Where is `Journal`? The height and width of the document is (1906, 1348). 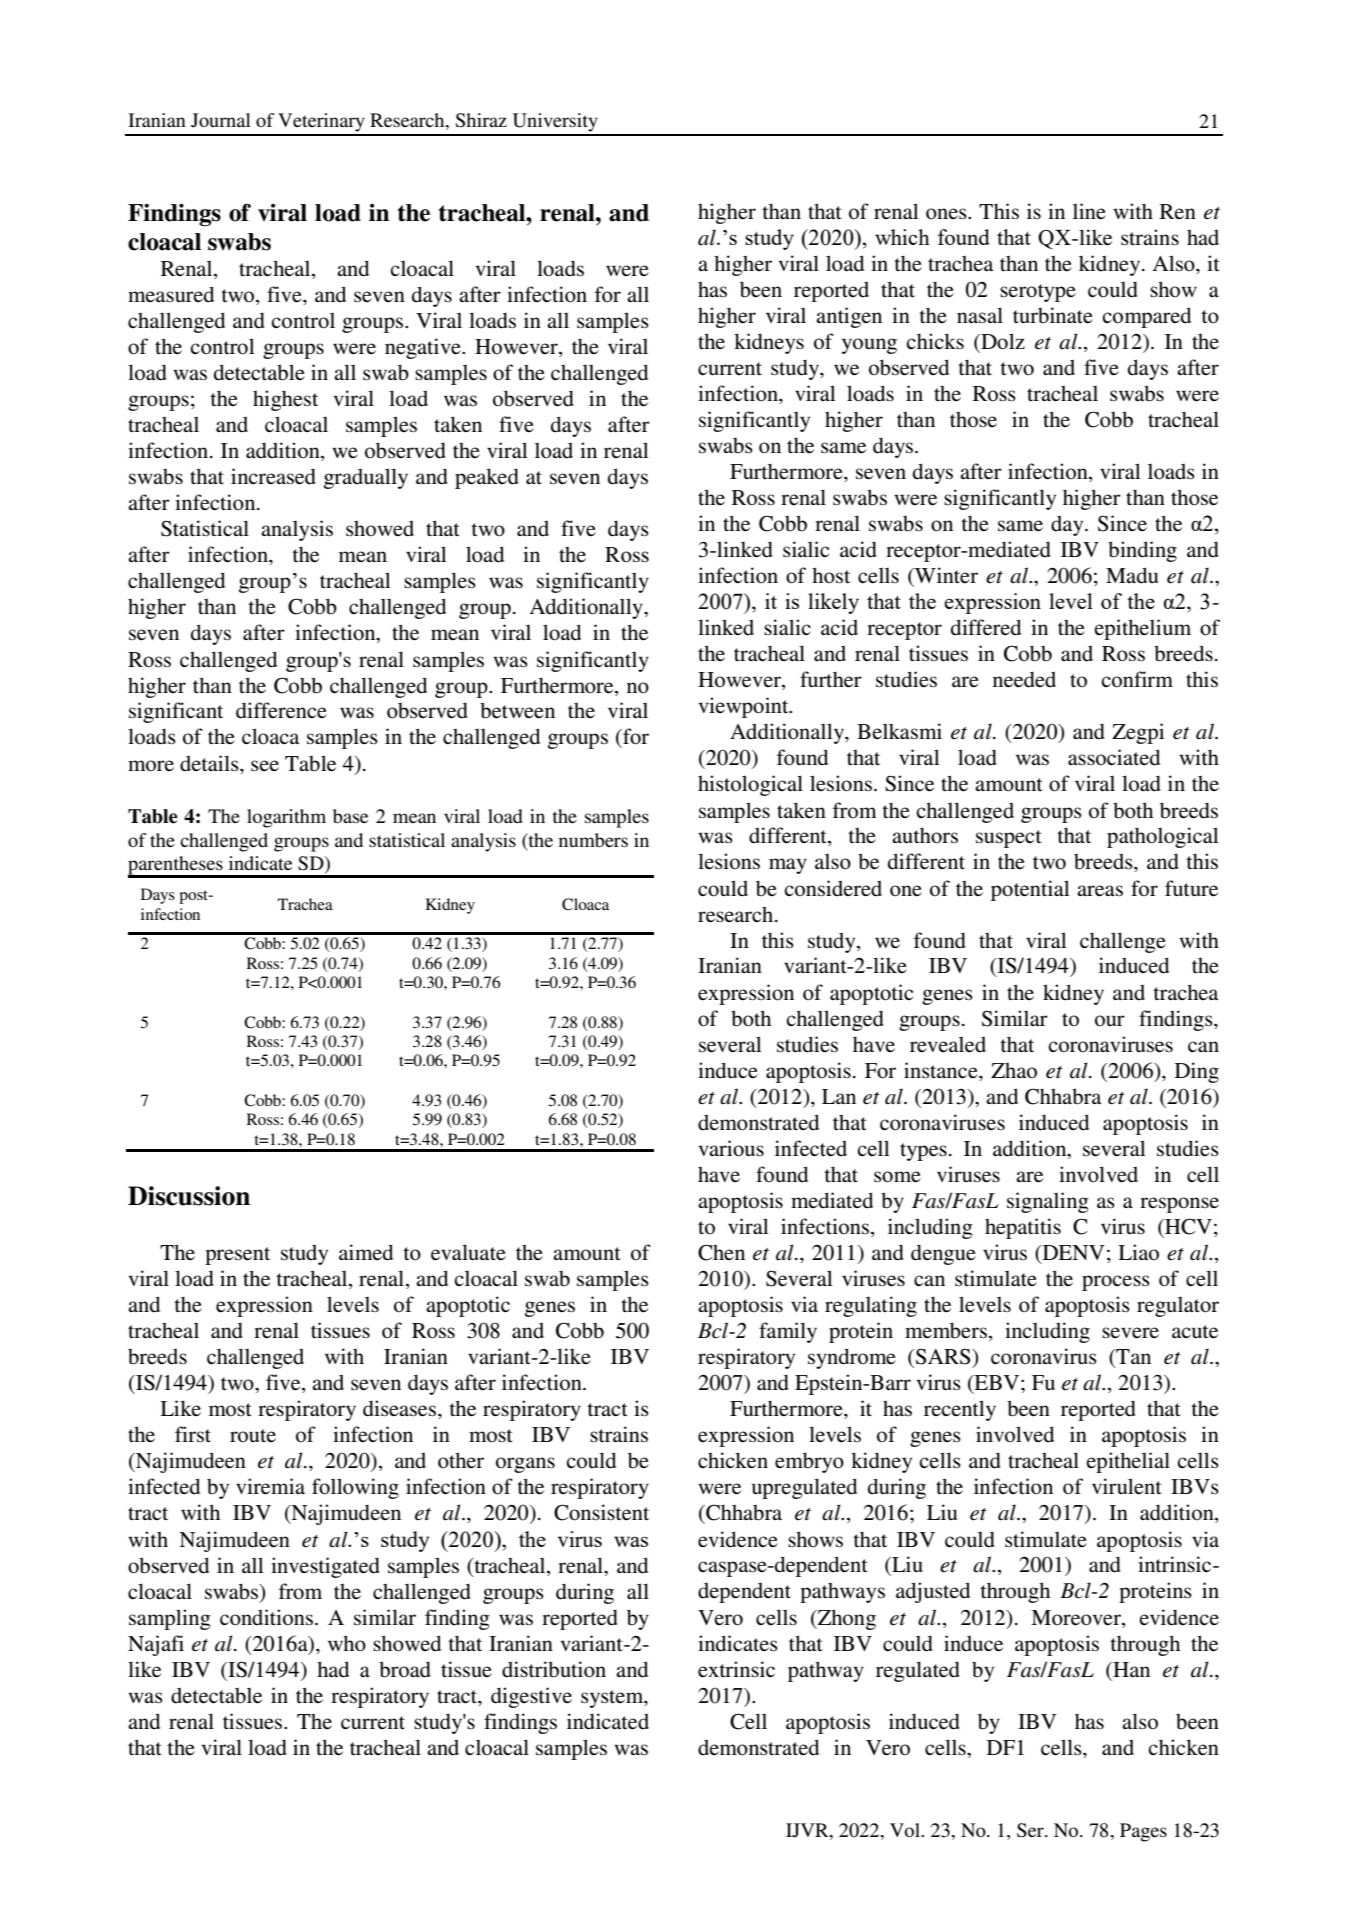 Journal is located at coordinates (221, 120).
